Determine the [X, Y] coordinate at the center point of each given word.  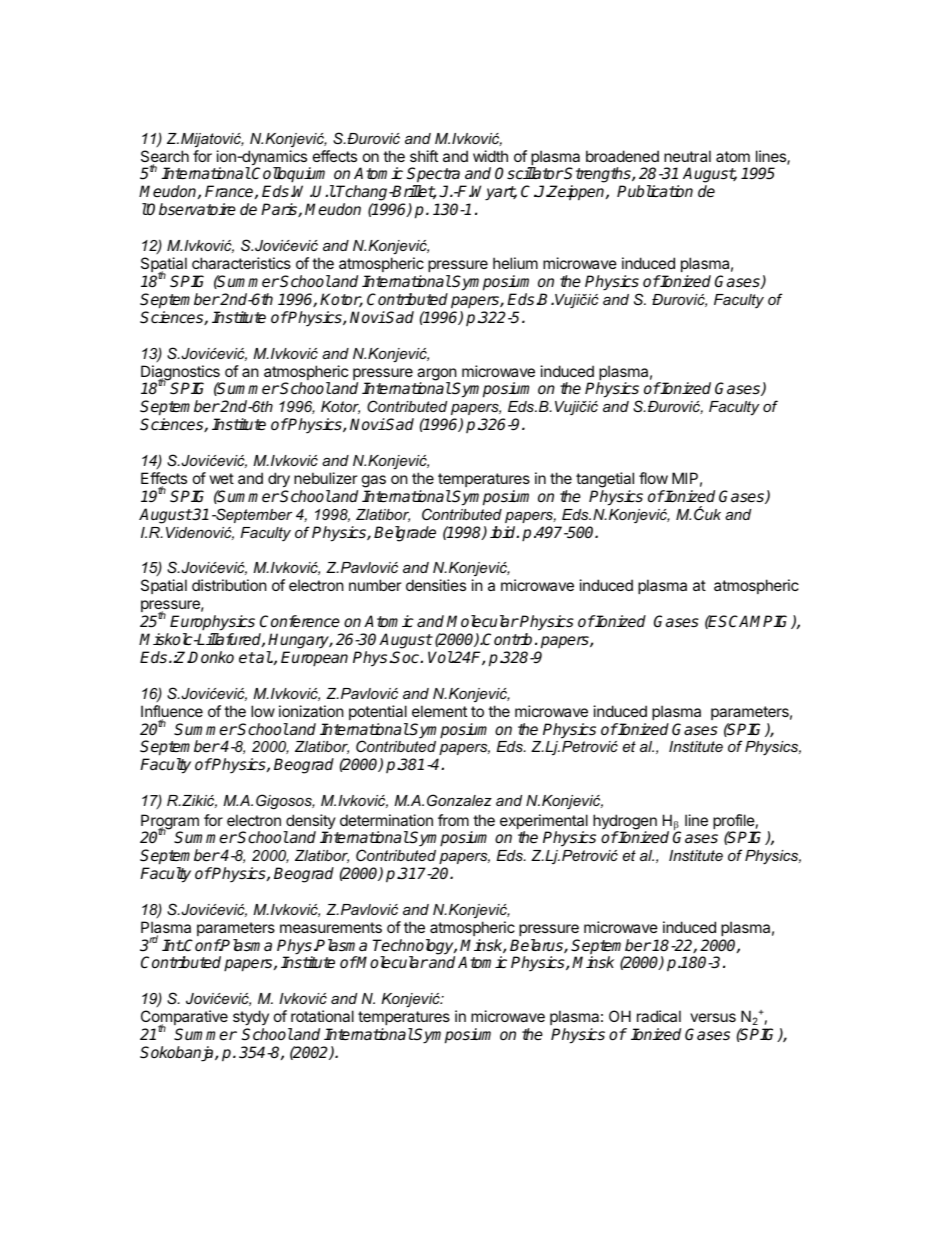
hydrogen [625, 823]
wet [222, 478]
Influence [172, 712]
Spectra [435, 176]
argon [437, 375]
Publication [655, 191]
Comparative [184, 1019]
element [439, 711]
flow [653, 478]
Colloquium [291, 176]
